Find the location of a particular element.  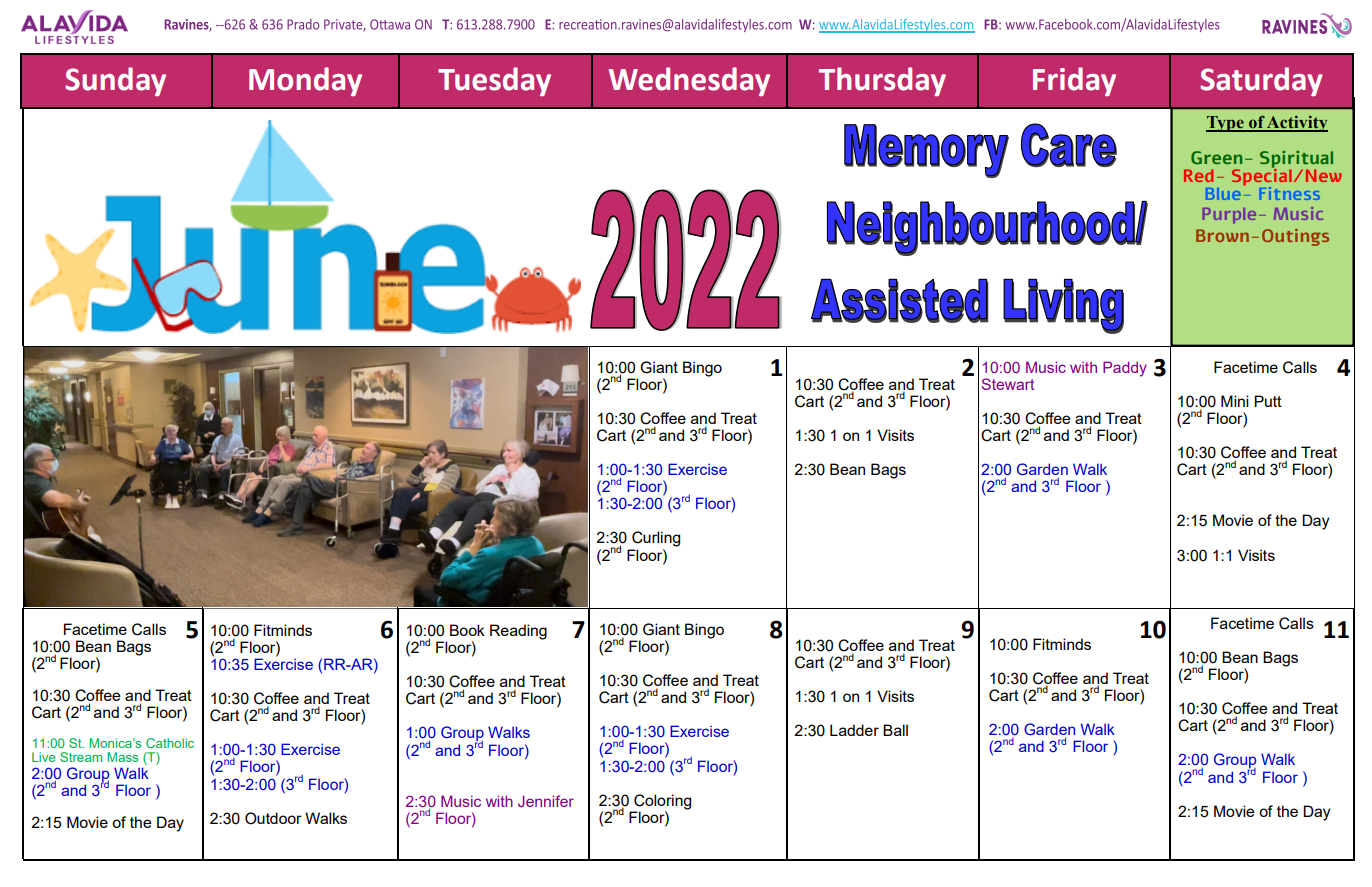

Stewart is located at coordinates (1008, 384).
